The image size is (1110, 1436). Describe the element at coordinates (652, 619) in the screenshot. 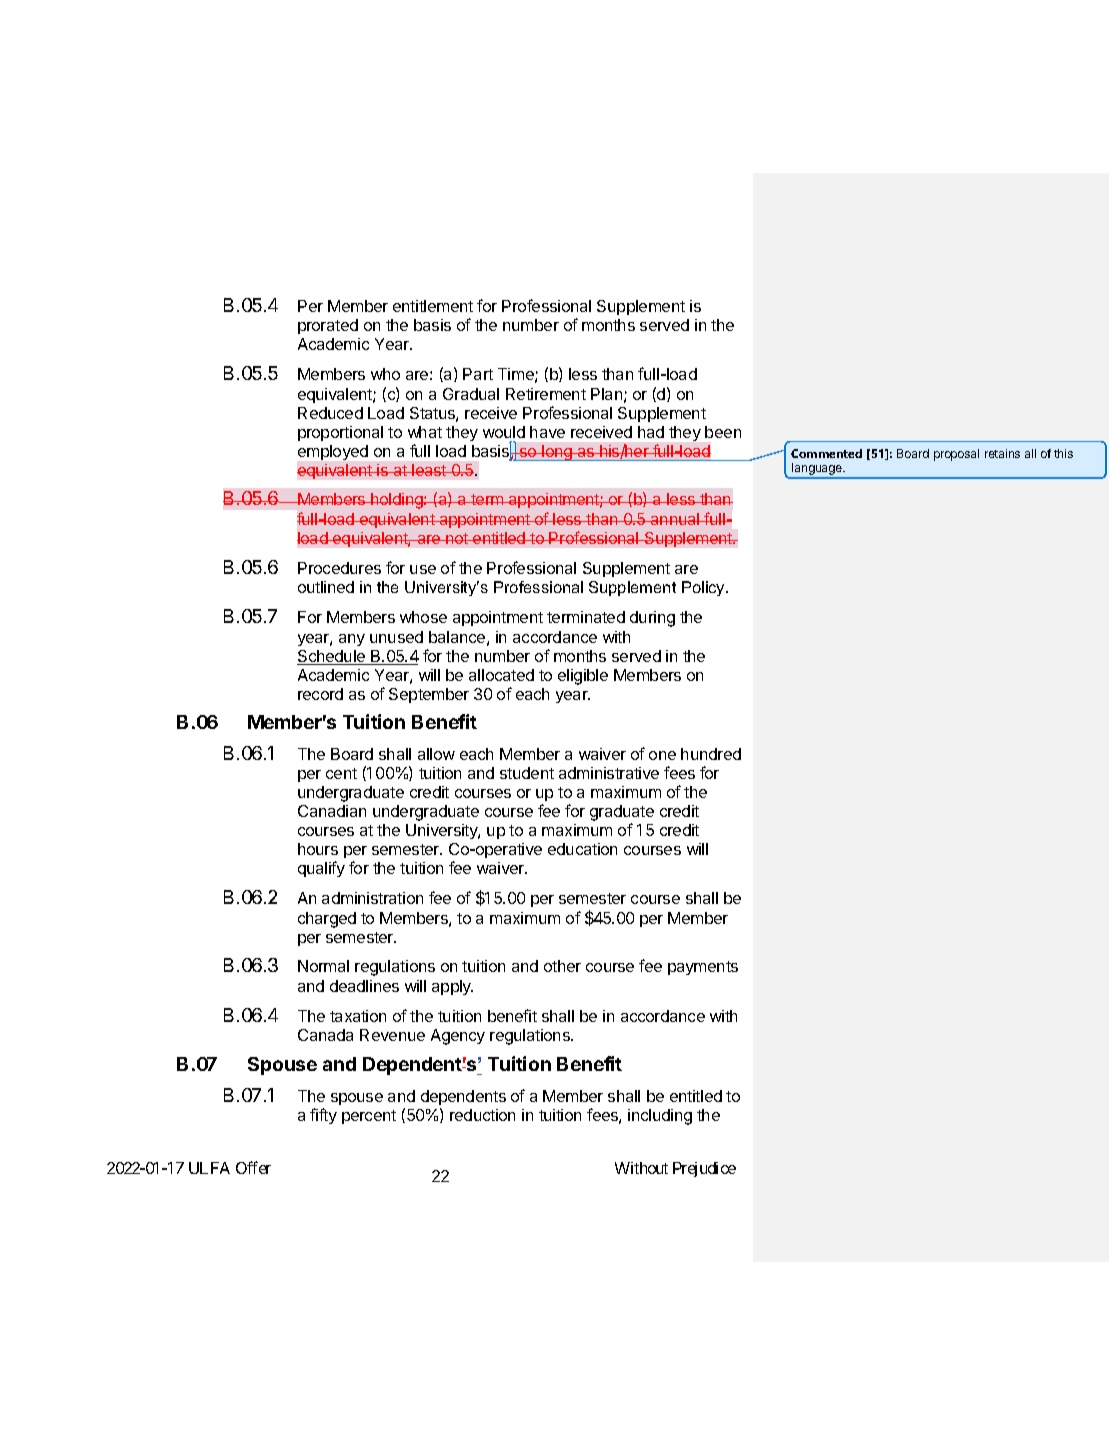

I see `during` at that location.
